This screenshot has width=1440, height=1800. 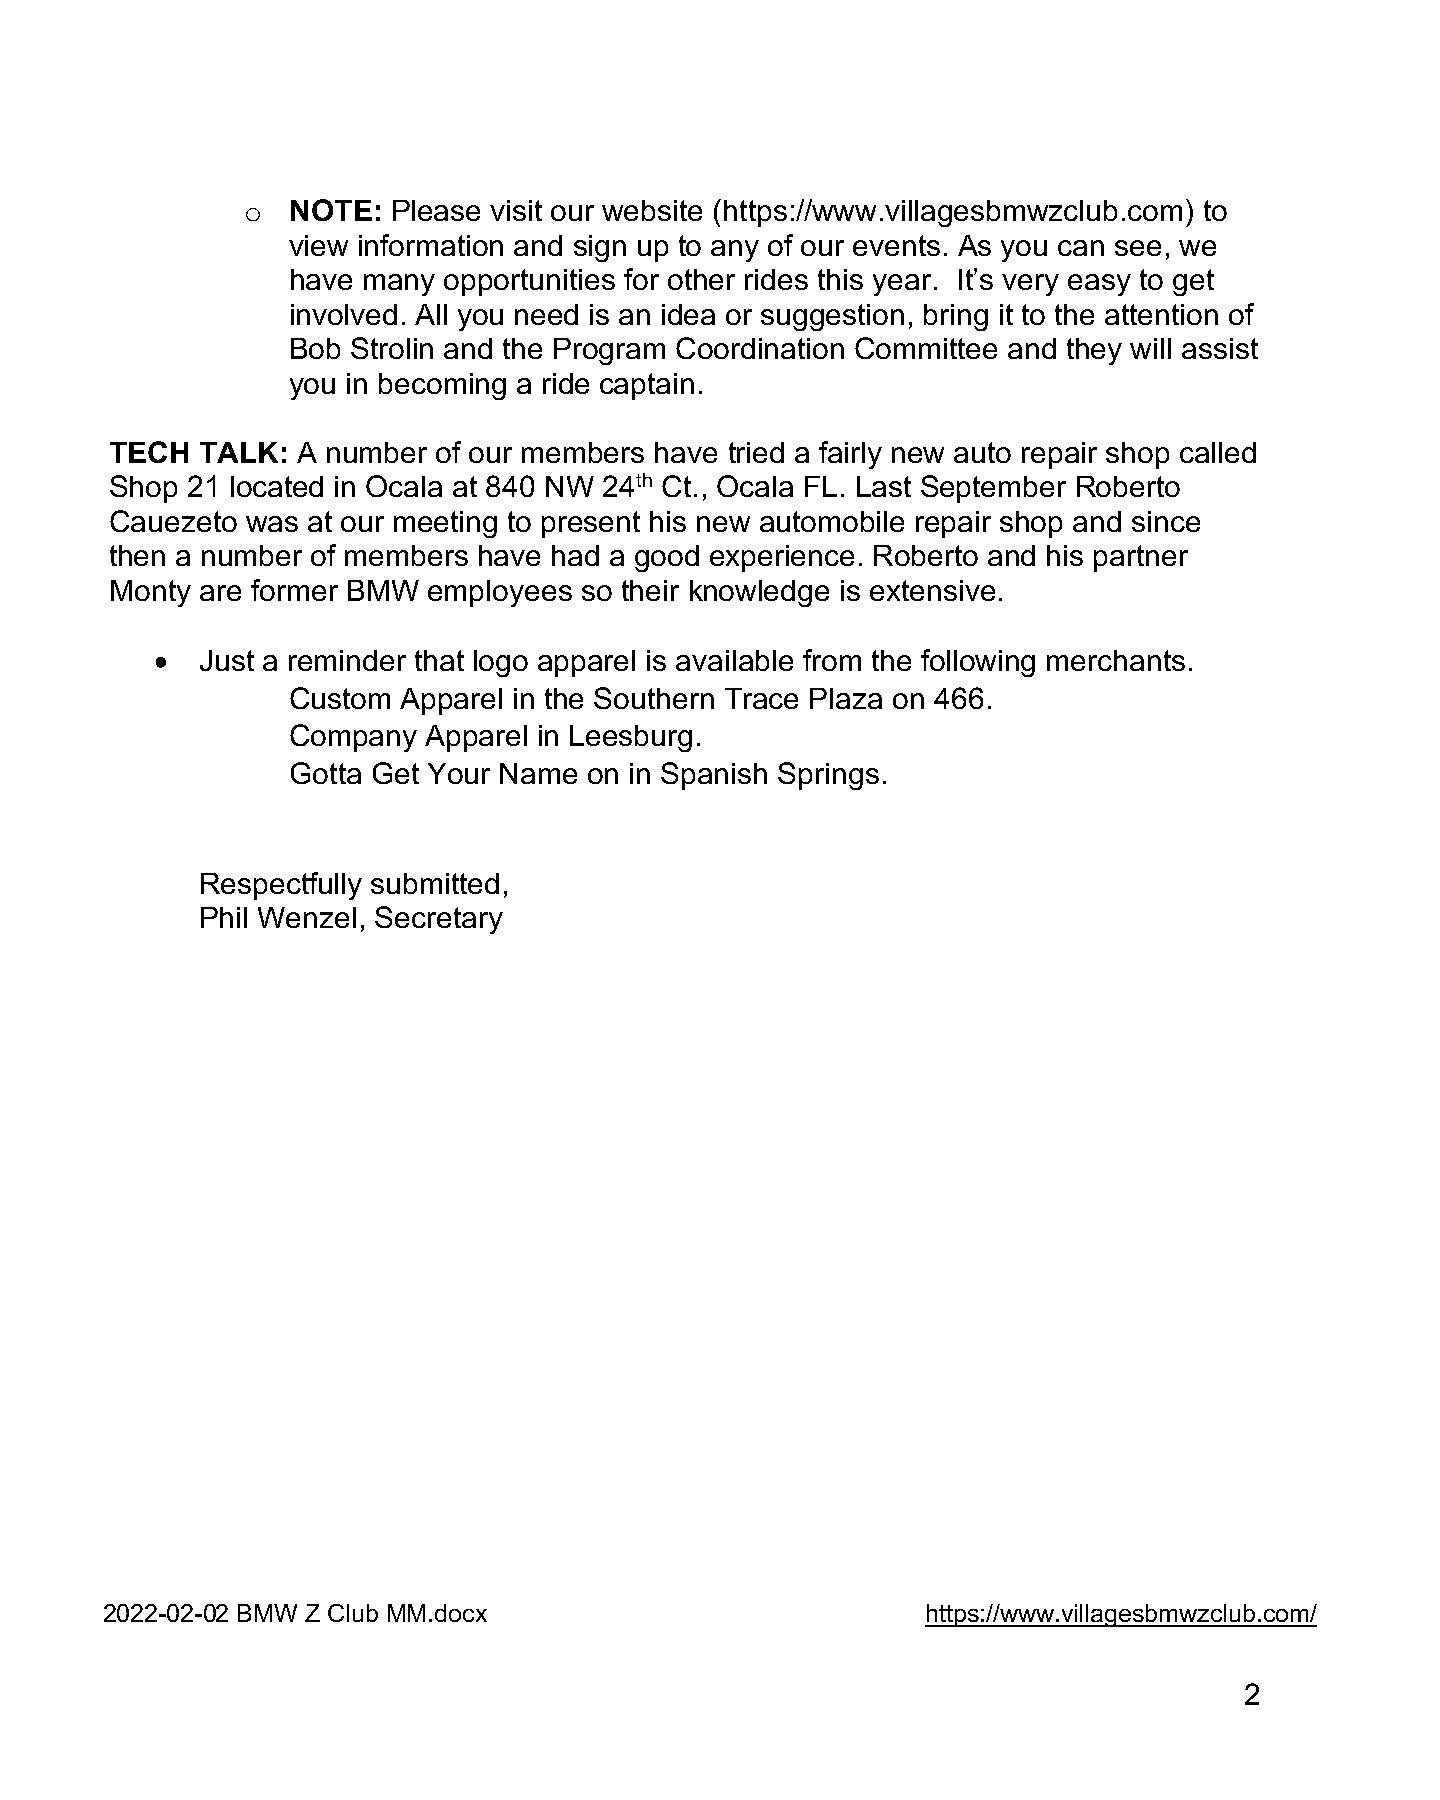 What do you see at coordinates (652, 210) in the screenshot?
I see `website` at bounding box center [652, 210].
